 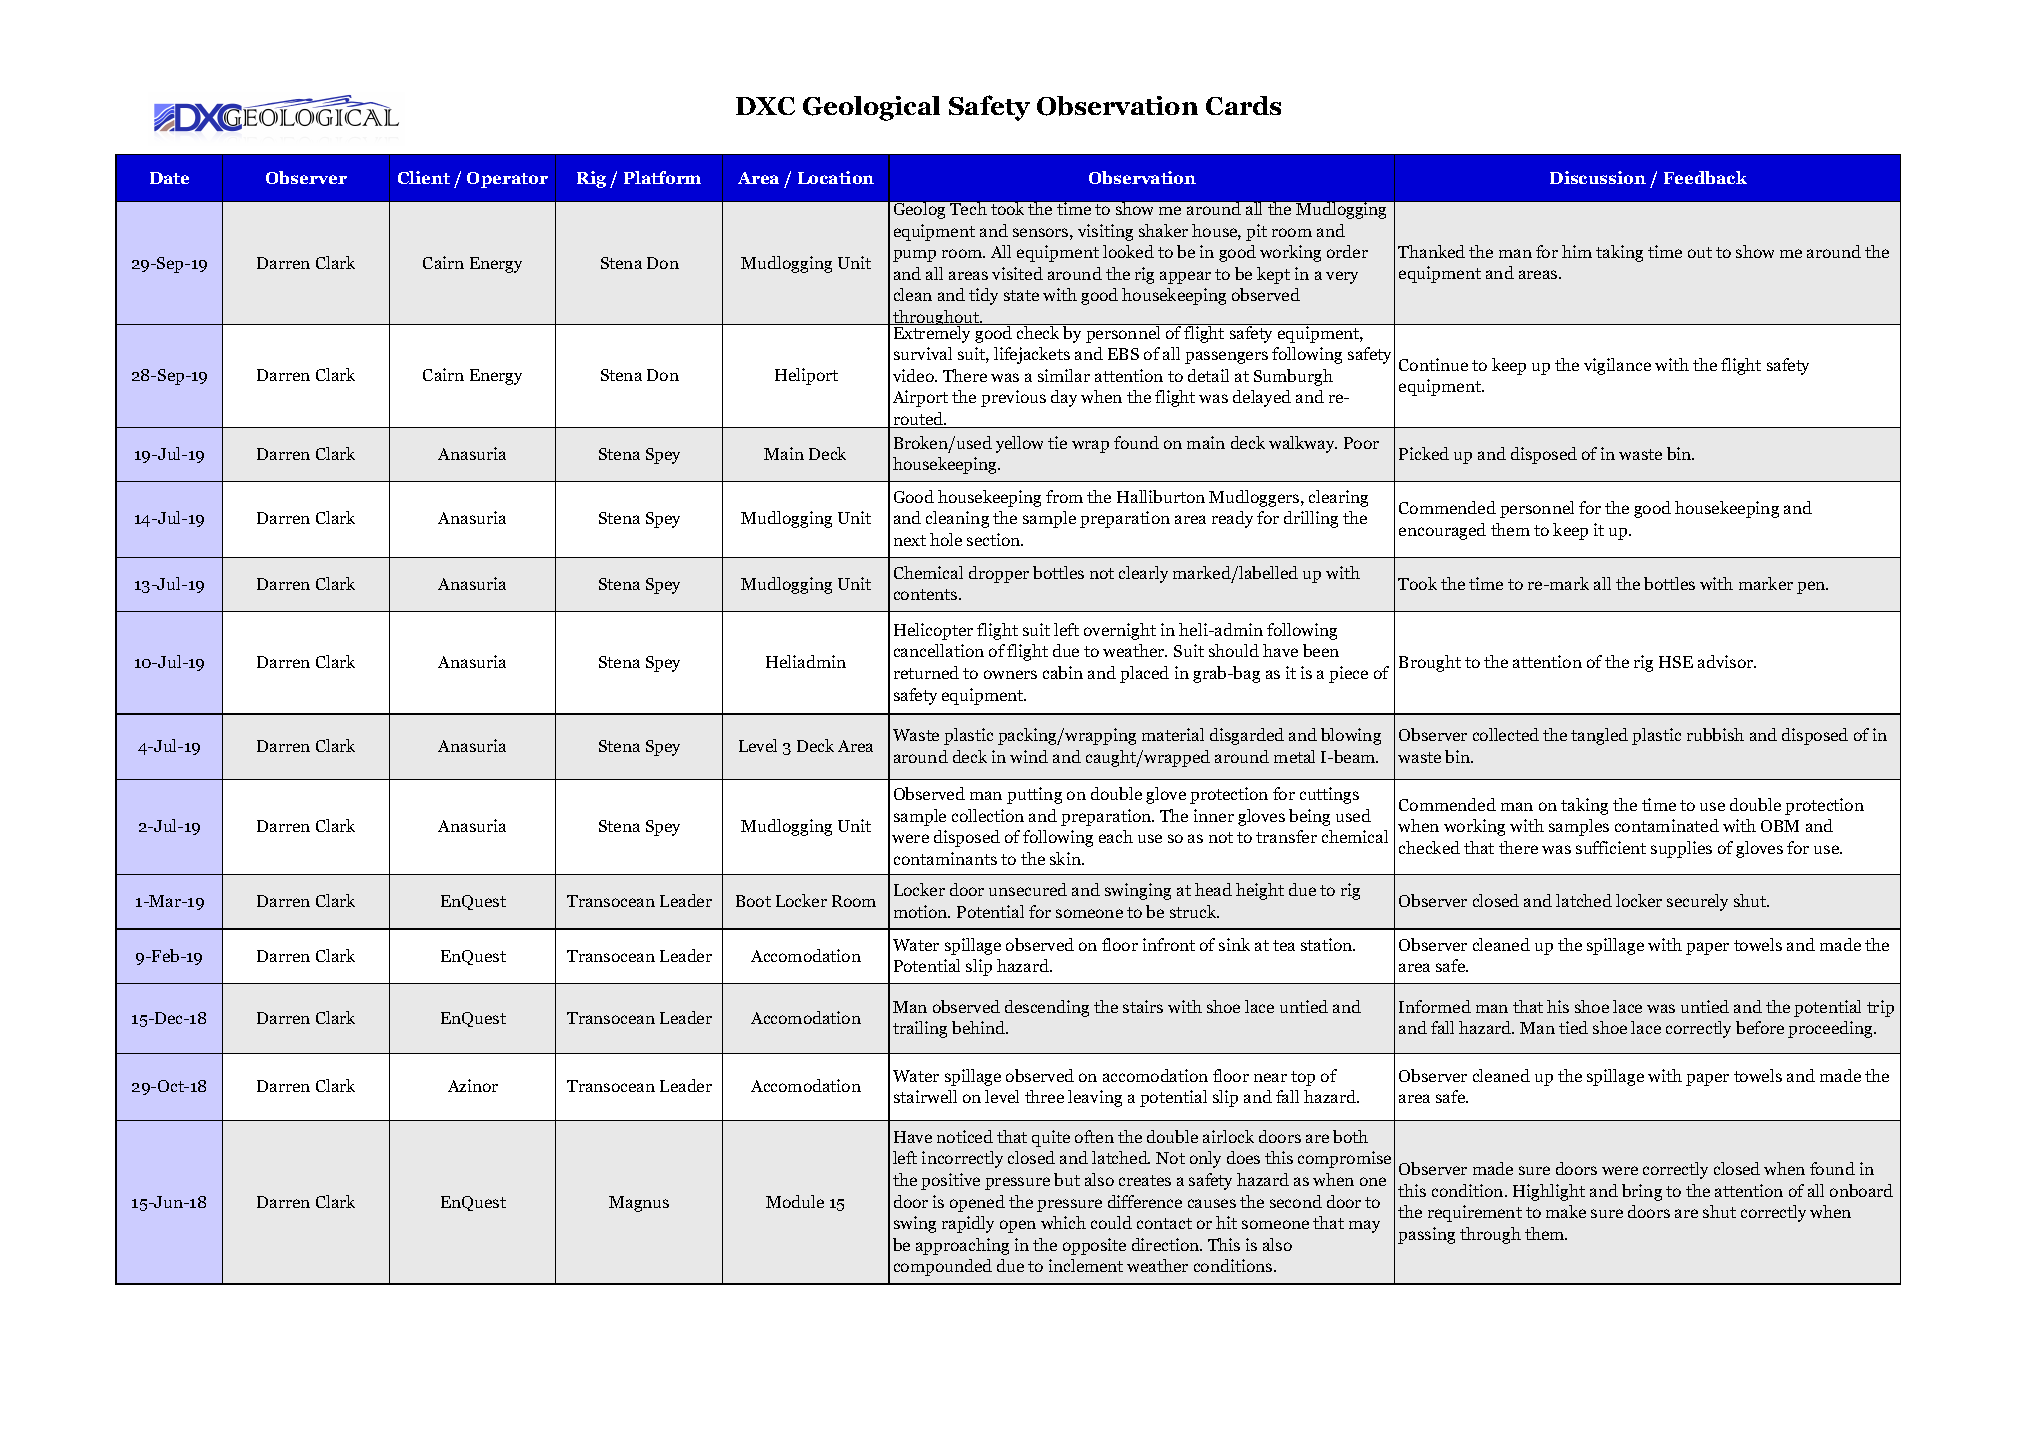 I want to click on Feedback, so click(x=1705, y=177).
